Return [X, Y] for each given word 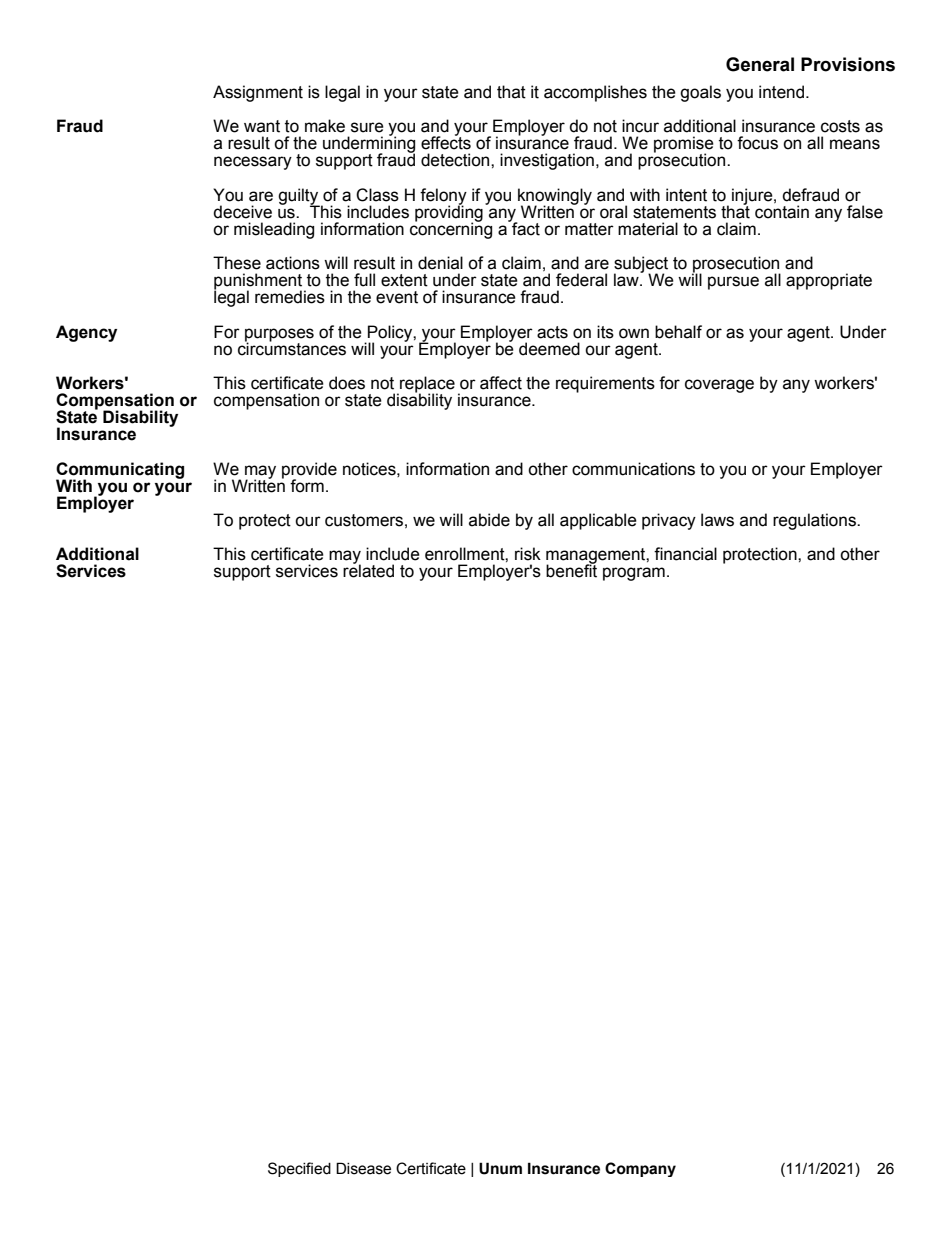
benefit [571, 570]
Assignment [258, 93]
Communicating [120, 471]
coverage [719, 386]
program [634, 574]
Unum [500, 1168]
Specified [299, 1169]
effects [446, 142]
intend [783, 92]
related [368, 570]
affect [501, 383]
